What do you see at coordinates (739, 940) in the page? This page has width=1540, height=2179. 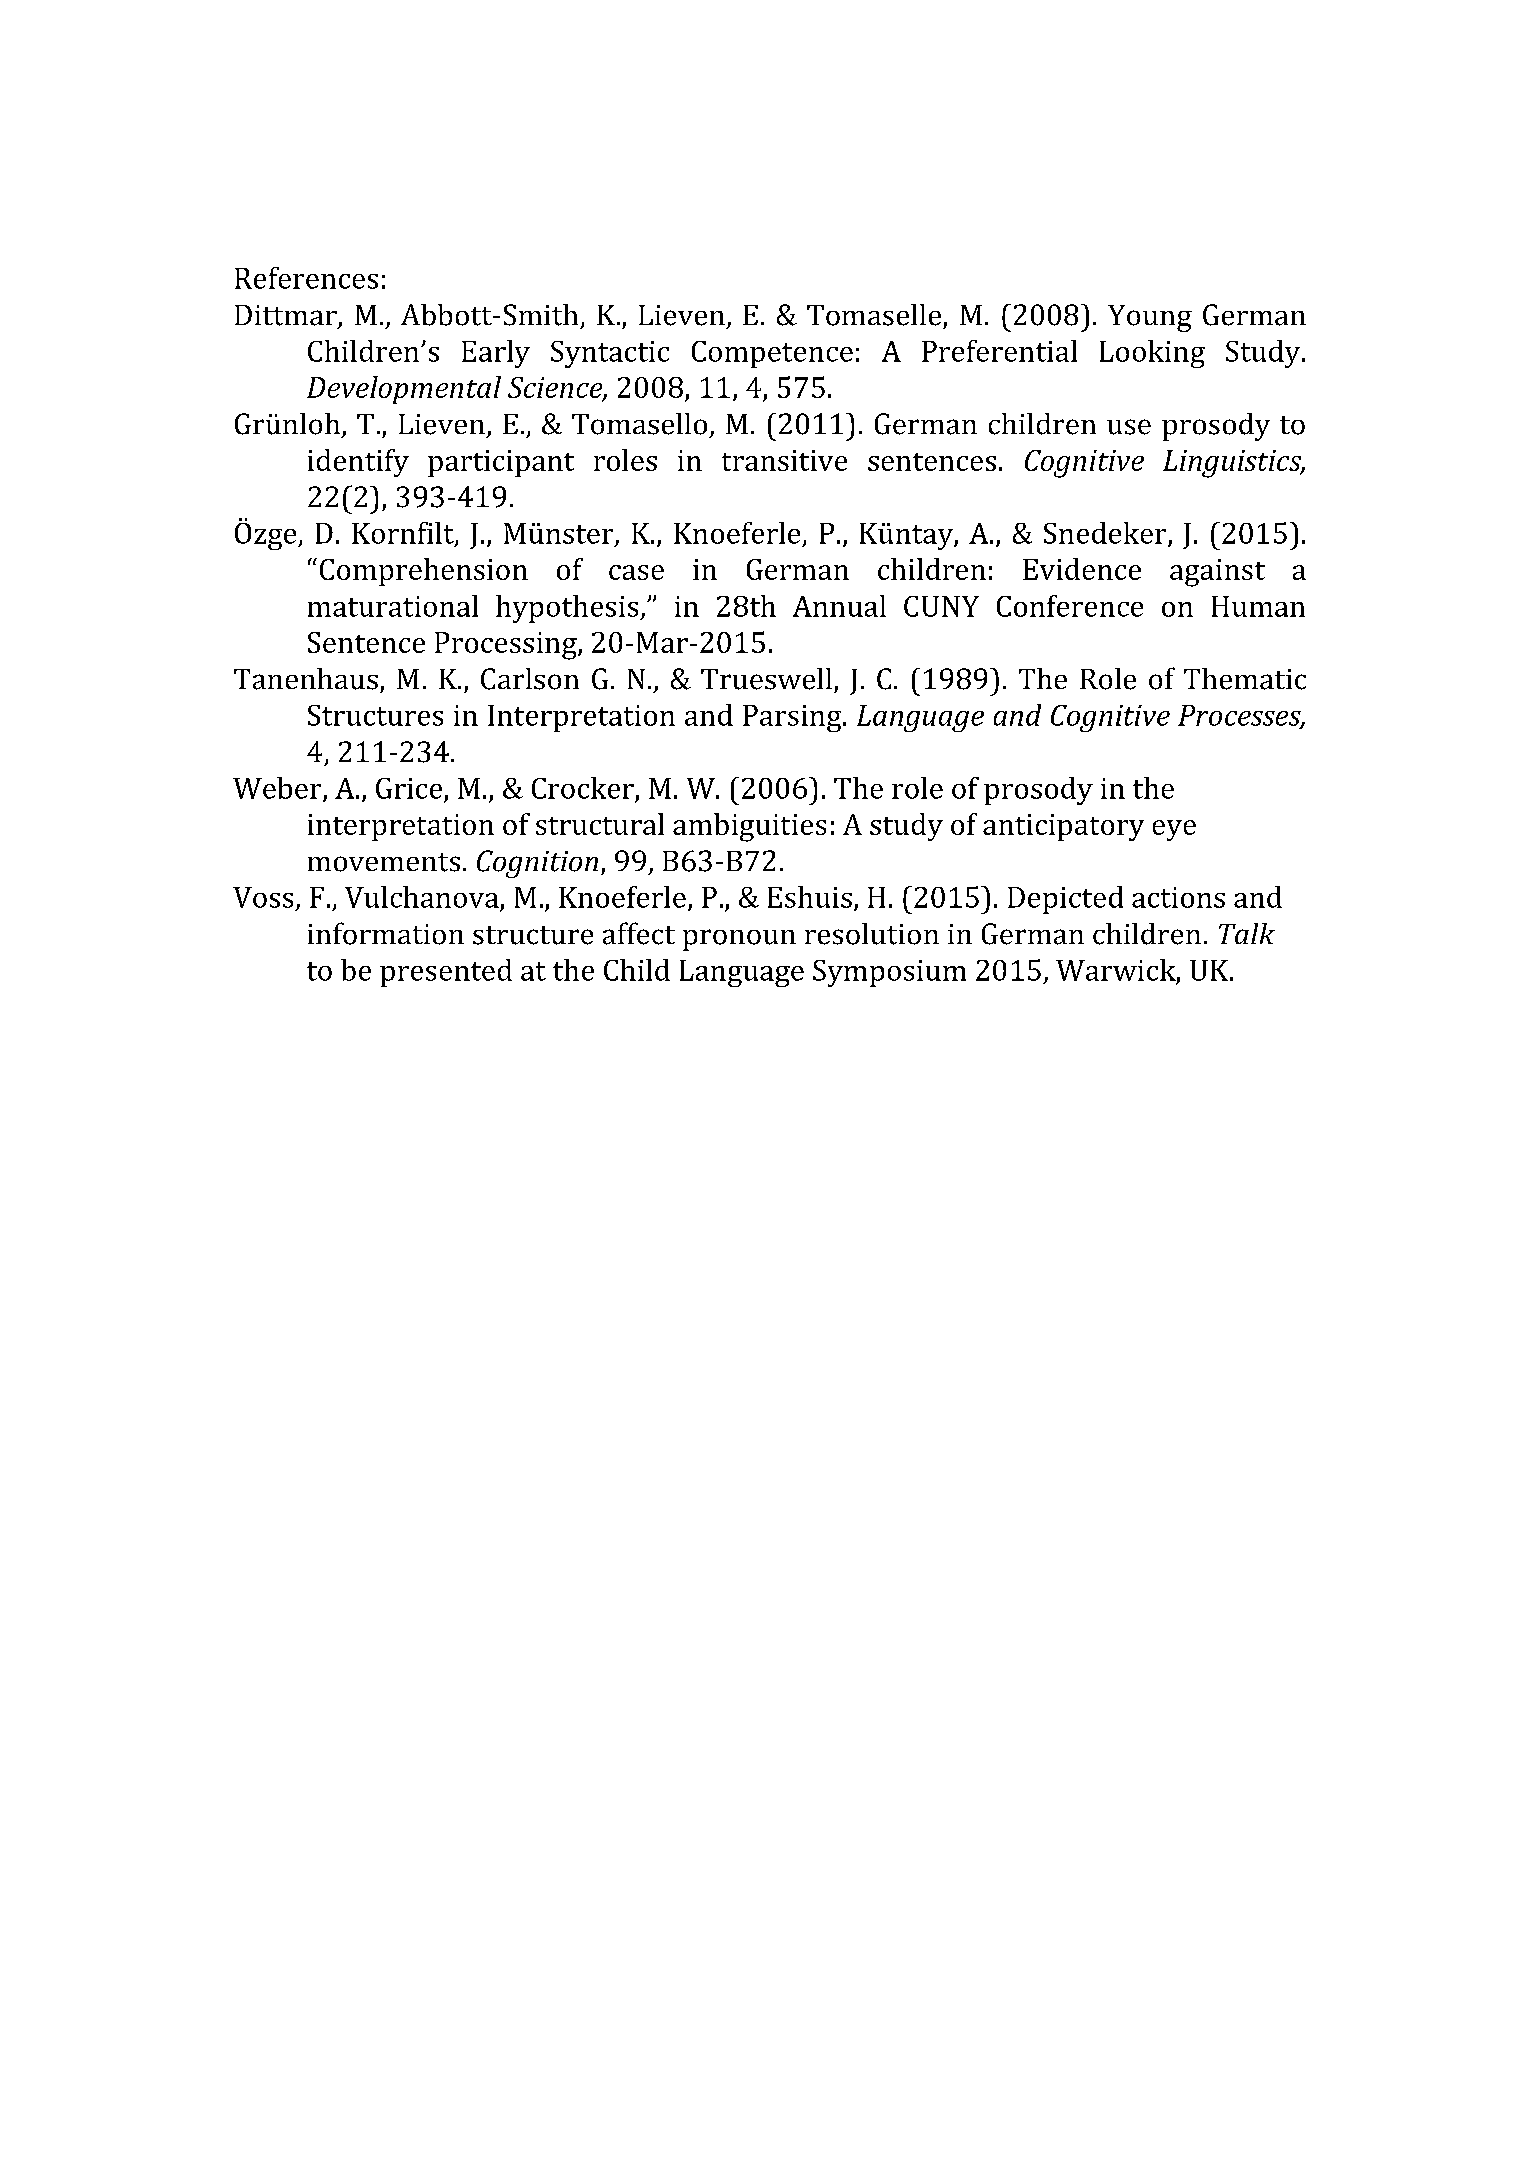 I see `pronoun` at bounding box center [739, 940].
